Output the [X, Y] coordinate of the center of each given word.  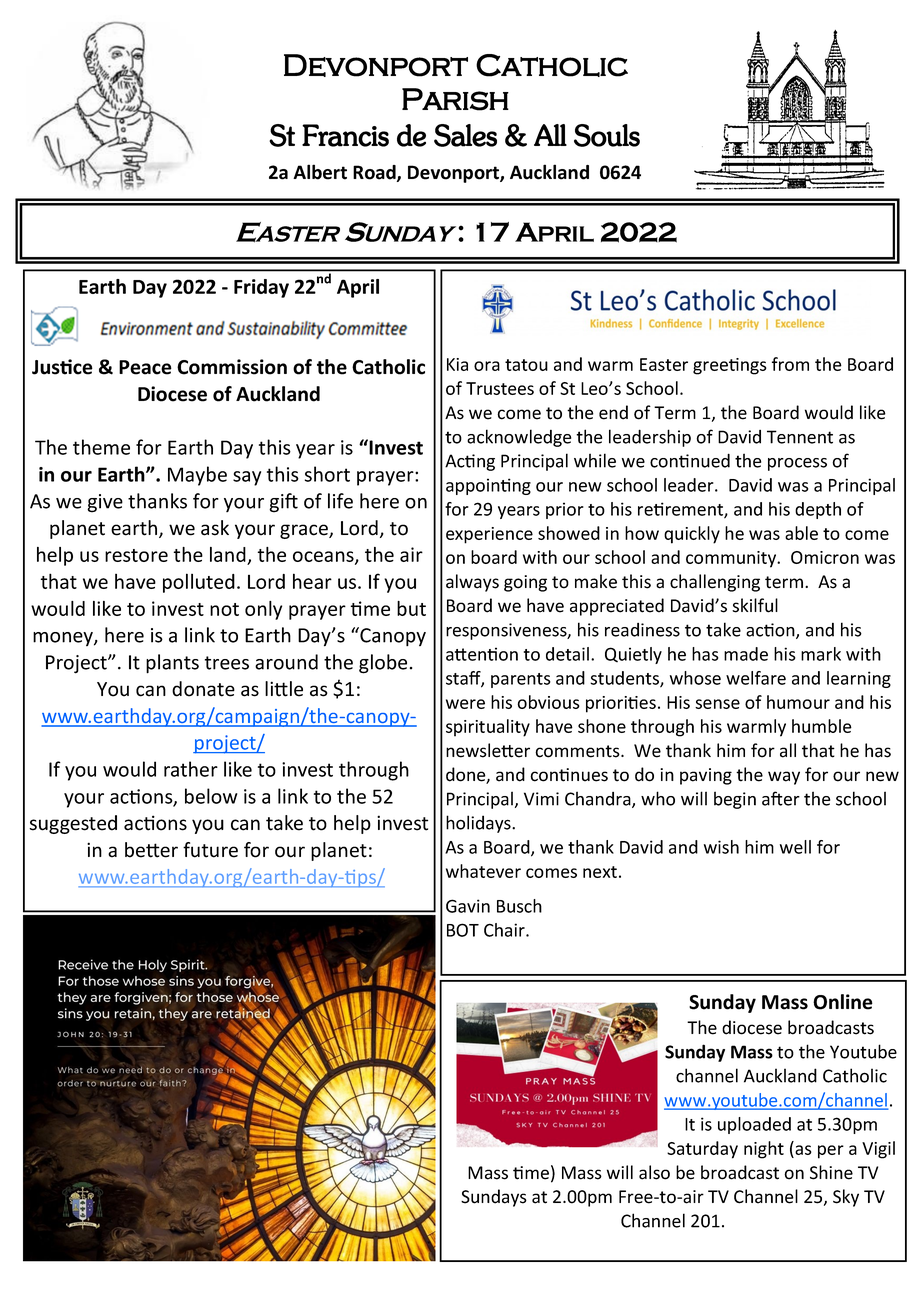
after [781, 798]
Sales [465, 135]
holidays [479, 824]
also [654, 1172]
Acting [470, 462]
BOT [463, 930]
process [797, 464]
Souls [607, 135]
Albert [320, 172]
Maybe [197, 476]
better [151, 850]
